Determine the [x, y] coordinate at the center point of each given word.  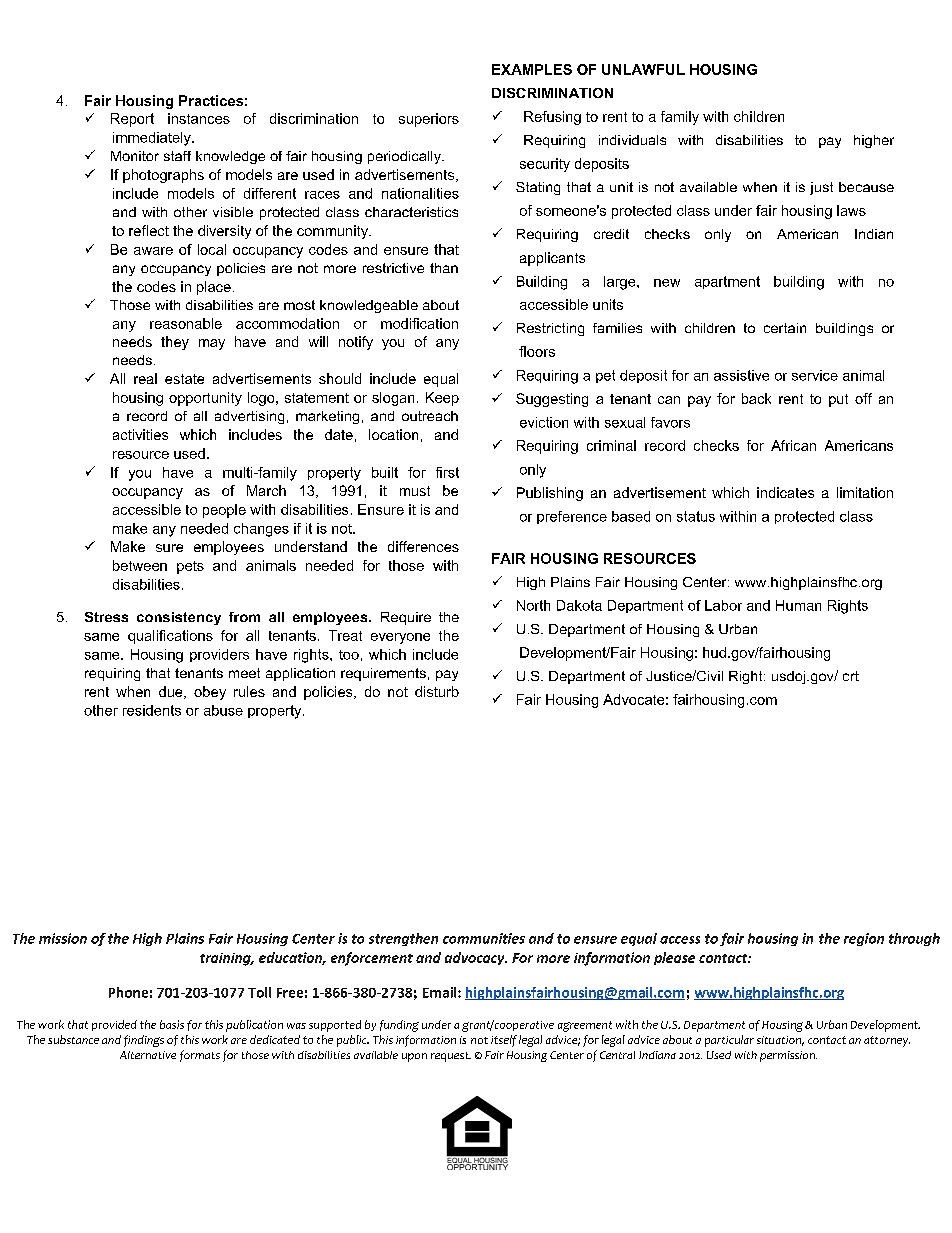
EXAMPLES [532, 69]
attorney [887, 1041]
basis [172, 1024]
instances [199, 118]
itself [504, 1041]
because [866, 187]
